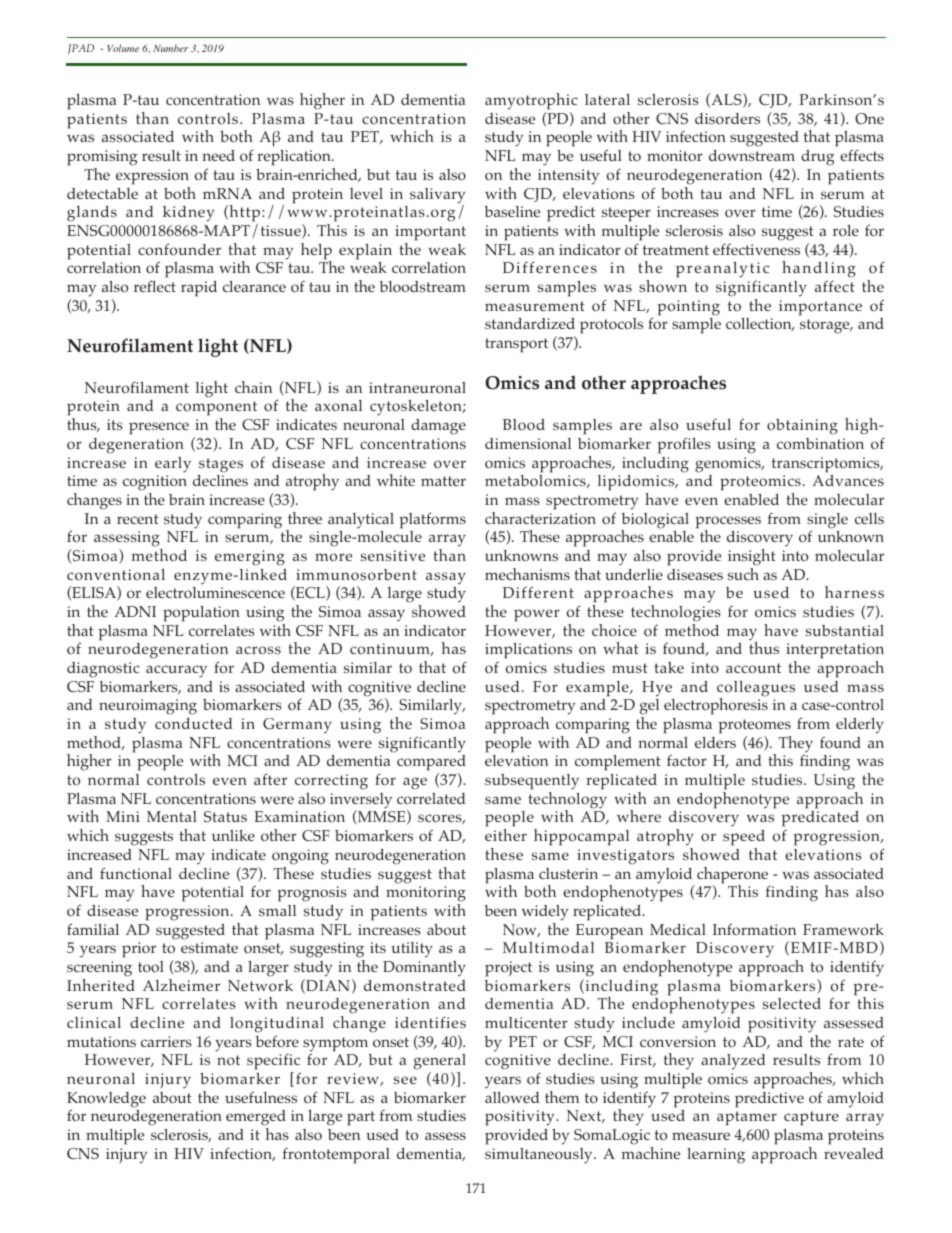  What do you see at coordinates (438, 427) in the page?
I see `damage` at bounding box center [438, 427].
